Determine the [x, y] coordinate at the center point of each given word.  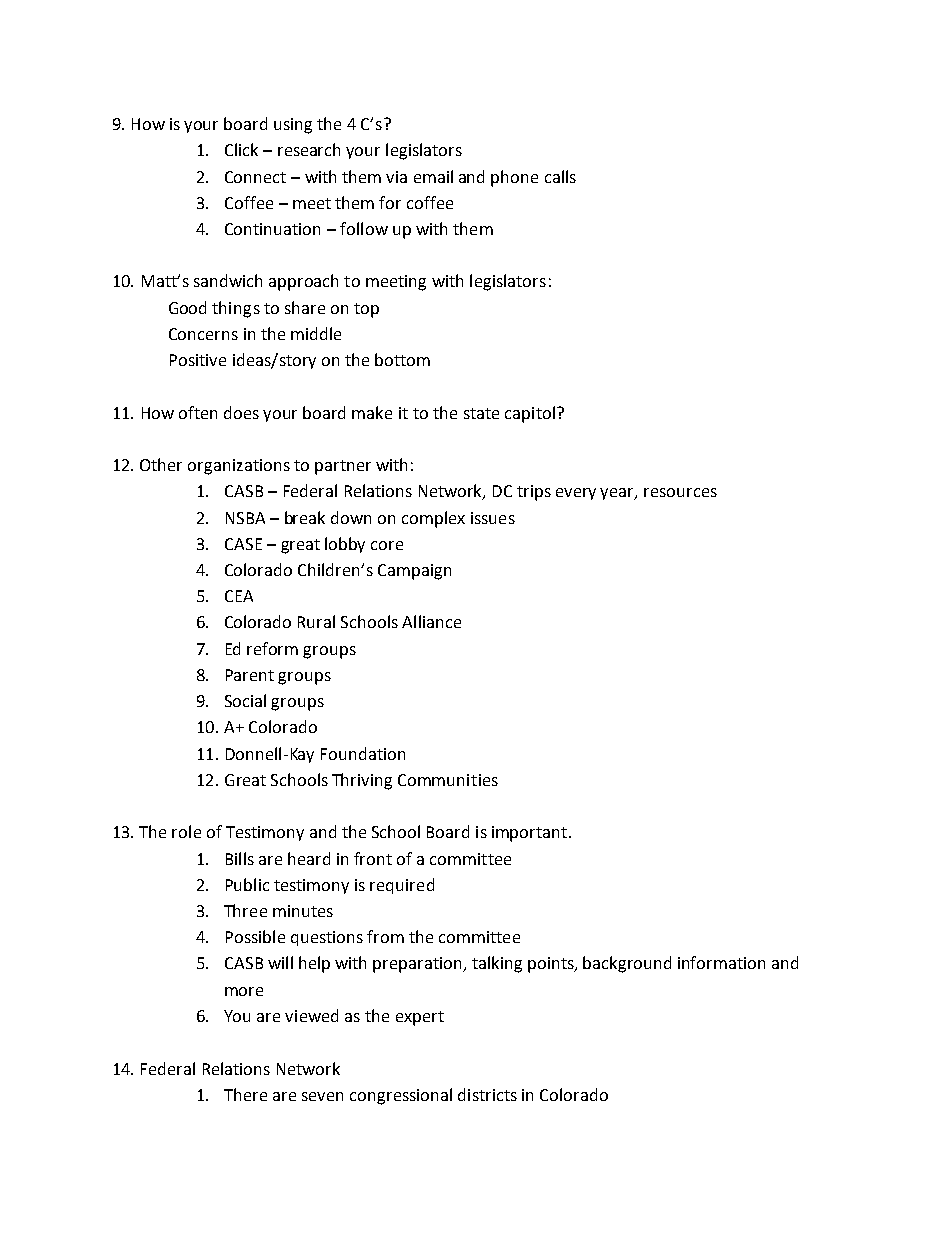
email [433, 176]
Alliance [431, 621]
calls [560, 176]
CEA [239, 596]
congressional [401, 1096]
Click [241, 149]
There [245, 1094]
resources [680, 492]
